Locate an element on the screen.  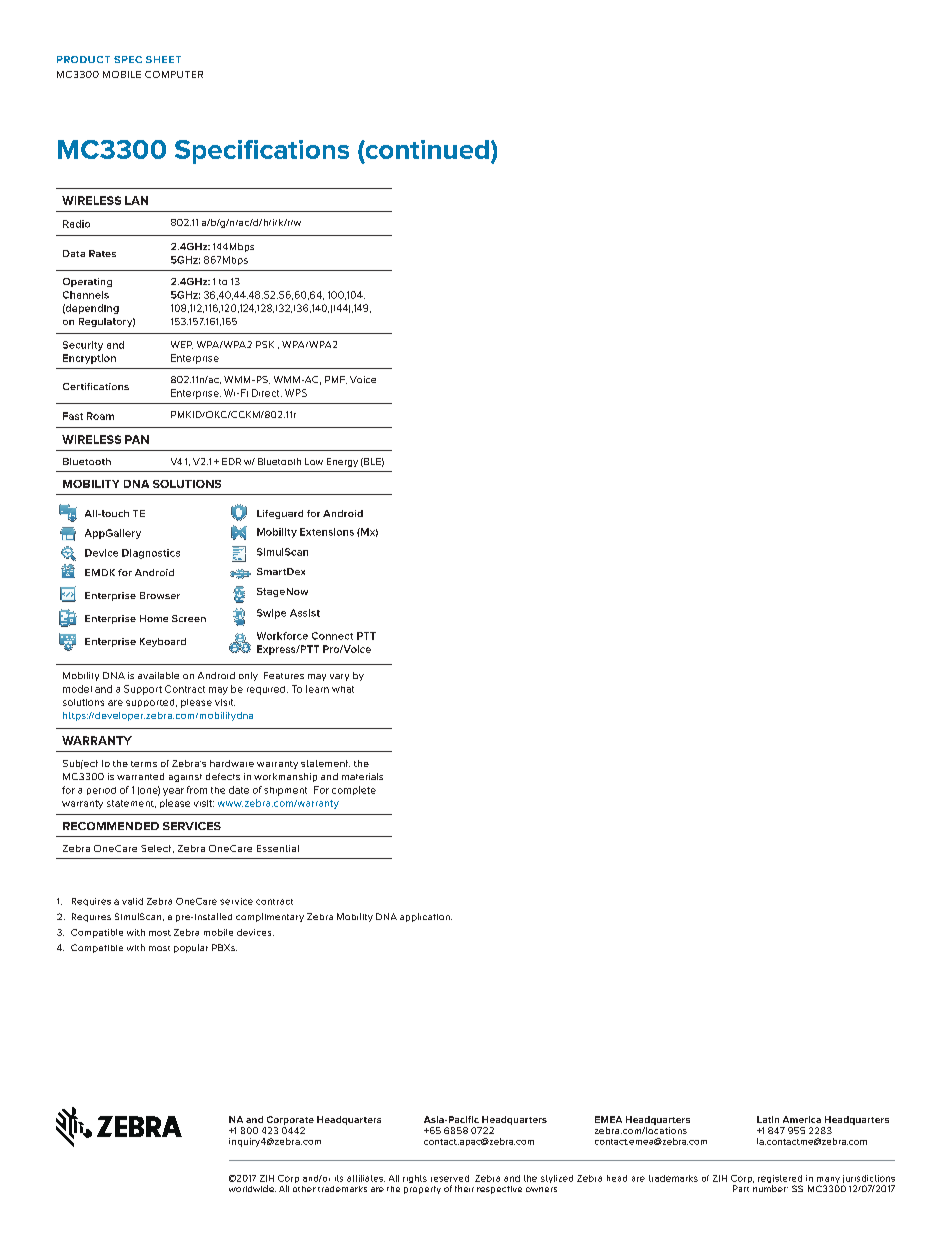
WPS is located at coordinates (296, 393).
